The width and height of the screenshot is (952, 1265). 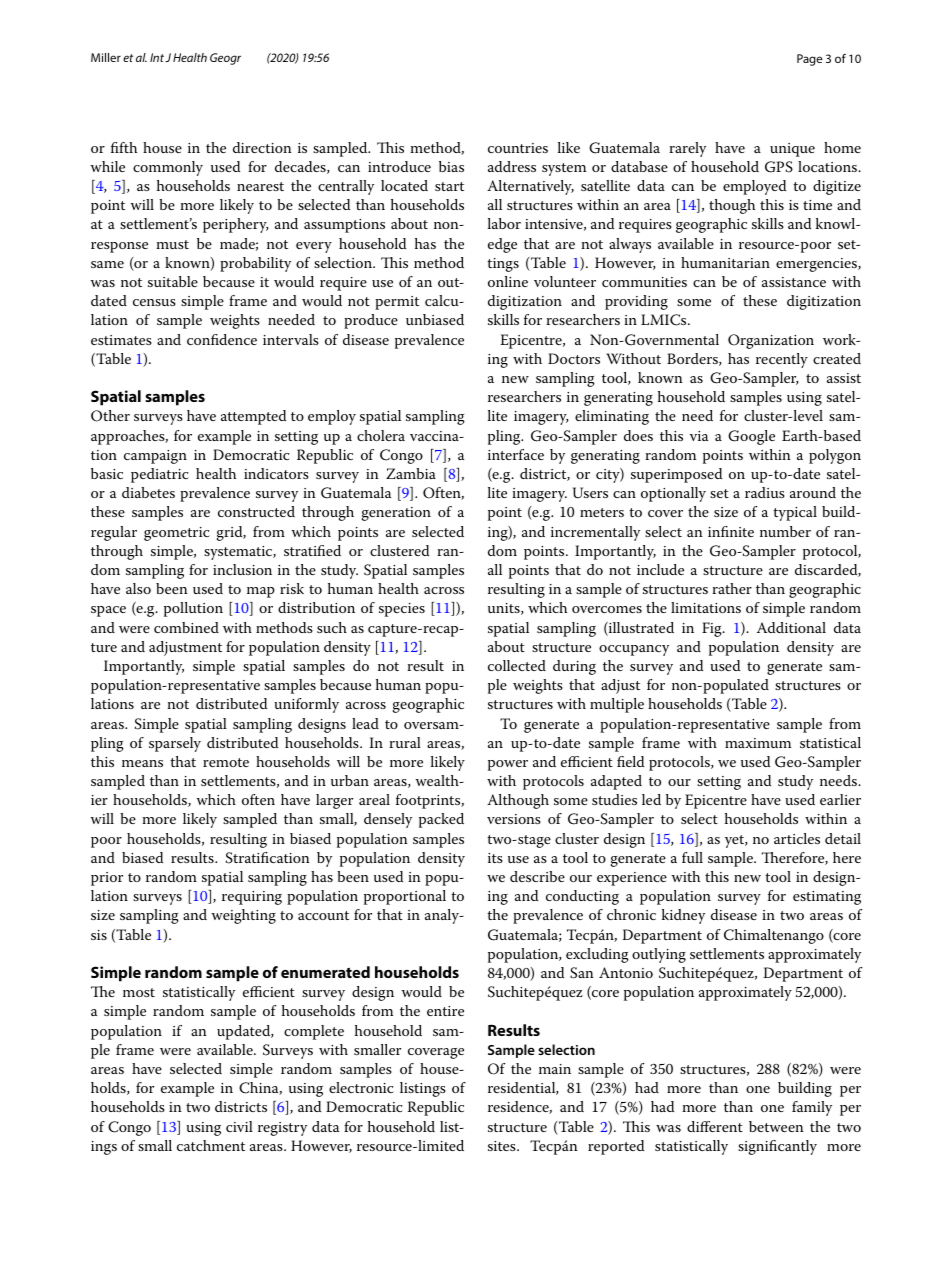 I want to click on rather, so click(x=732, y=588).
